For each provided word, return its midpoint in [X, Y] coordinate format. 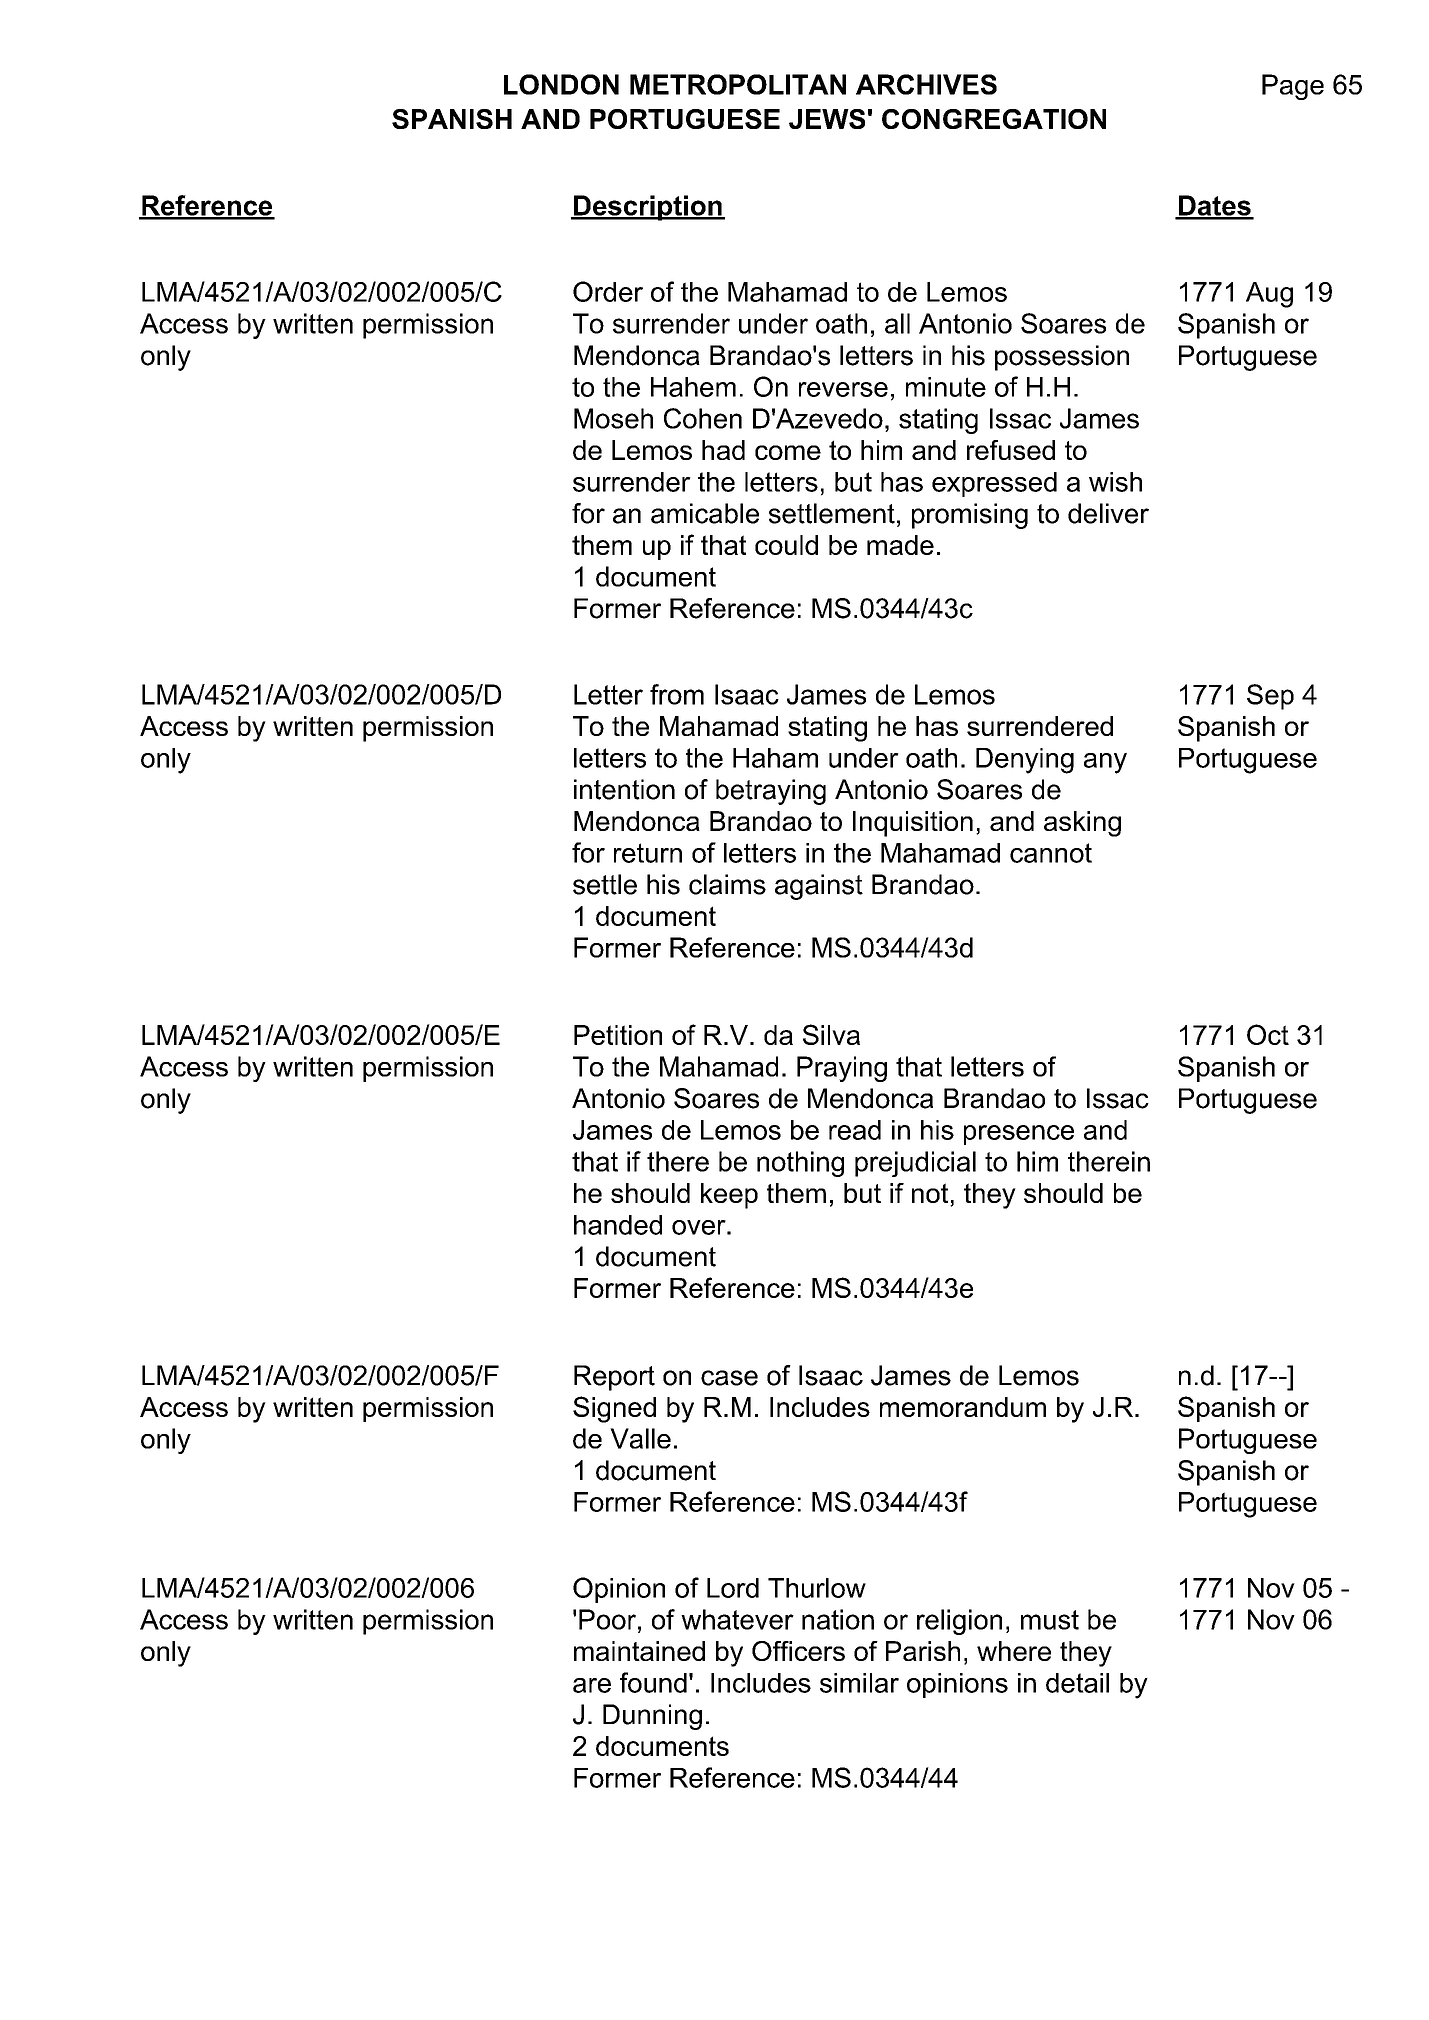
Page [1293, 87]
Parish [923, 1651]
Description [648, 208]
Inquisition [913, 824]
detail [1077, 1683]
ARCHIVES [926, 84]
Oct [1268, 1034]
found [653, 1682]
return [648, 853]
